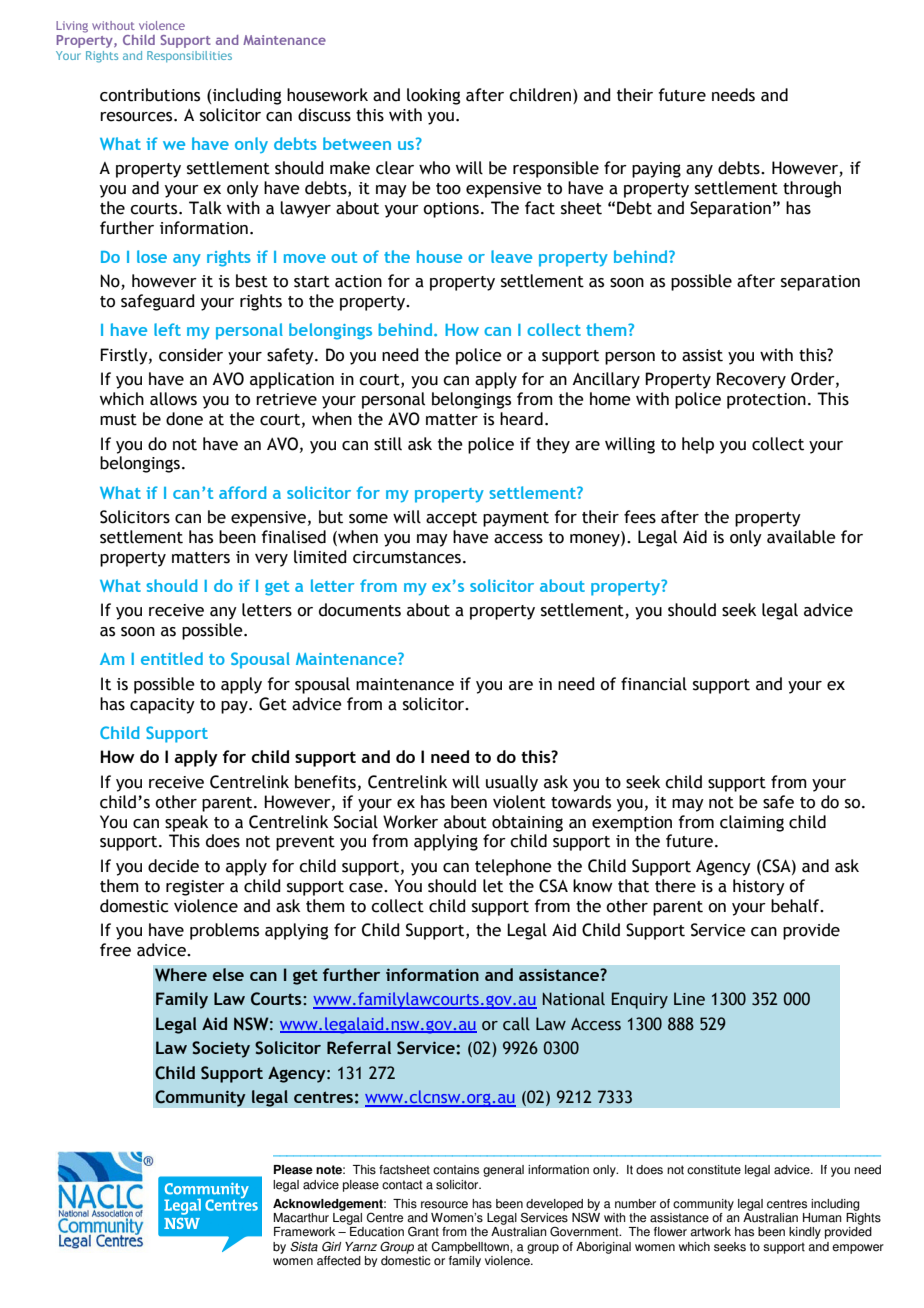 The height and width of the screenshot is (1308, 924). What do you see at coordinates (433, 96) in the screenshot?
I see `looking` at bounding box center [433, 96].
